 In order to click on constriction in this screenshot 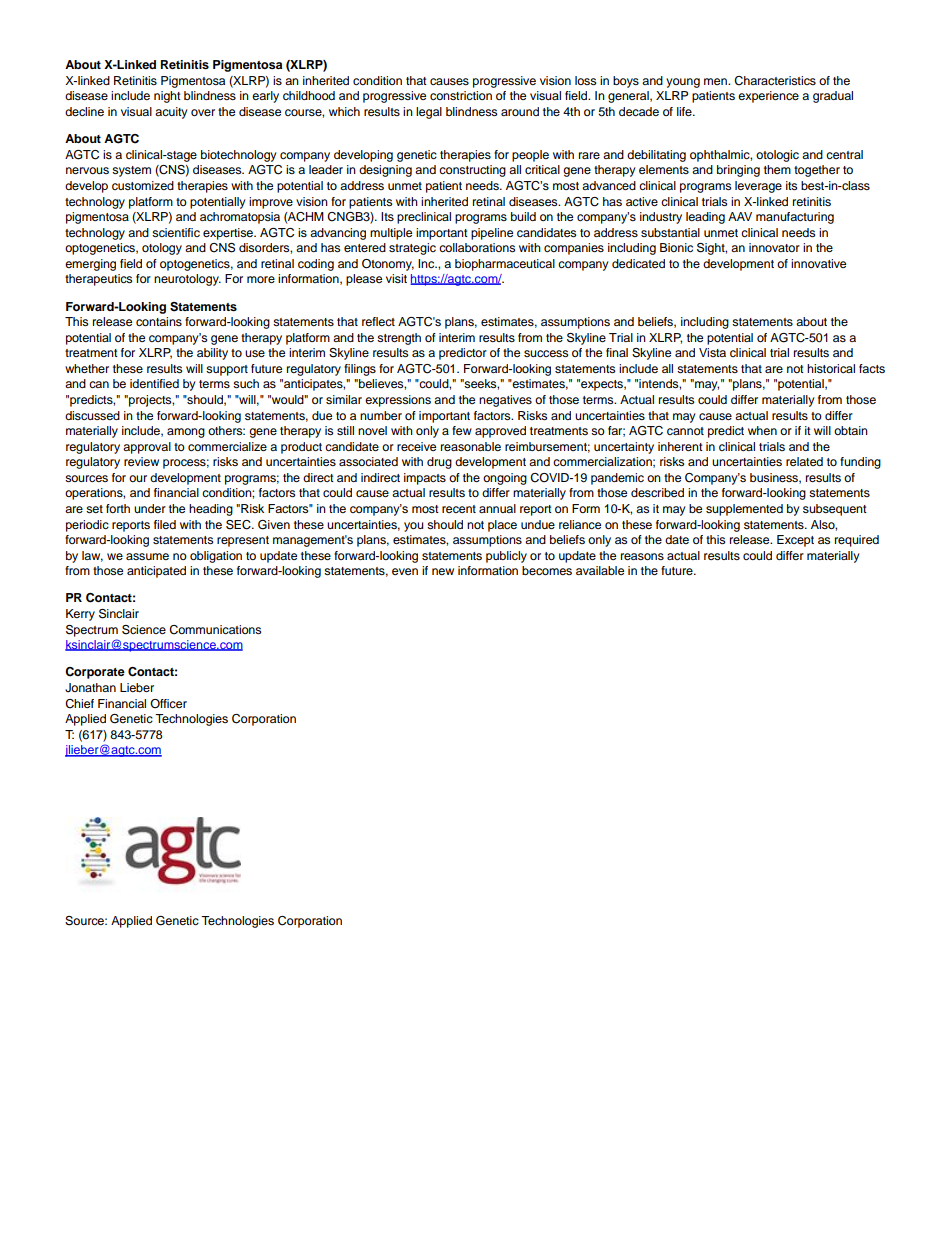, I will do `click(461, 95)`.
